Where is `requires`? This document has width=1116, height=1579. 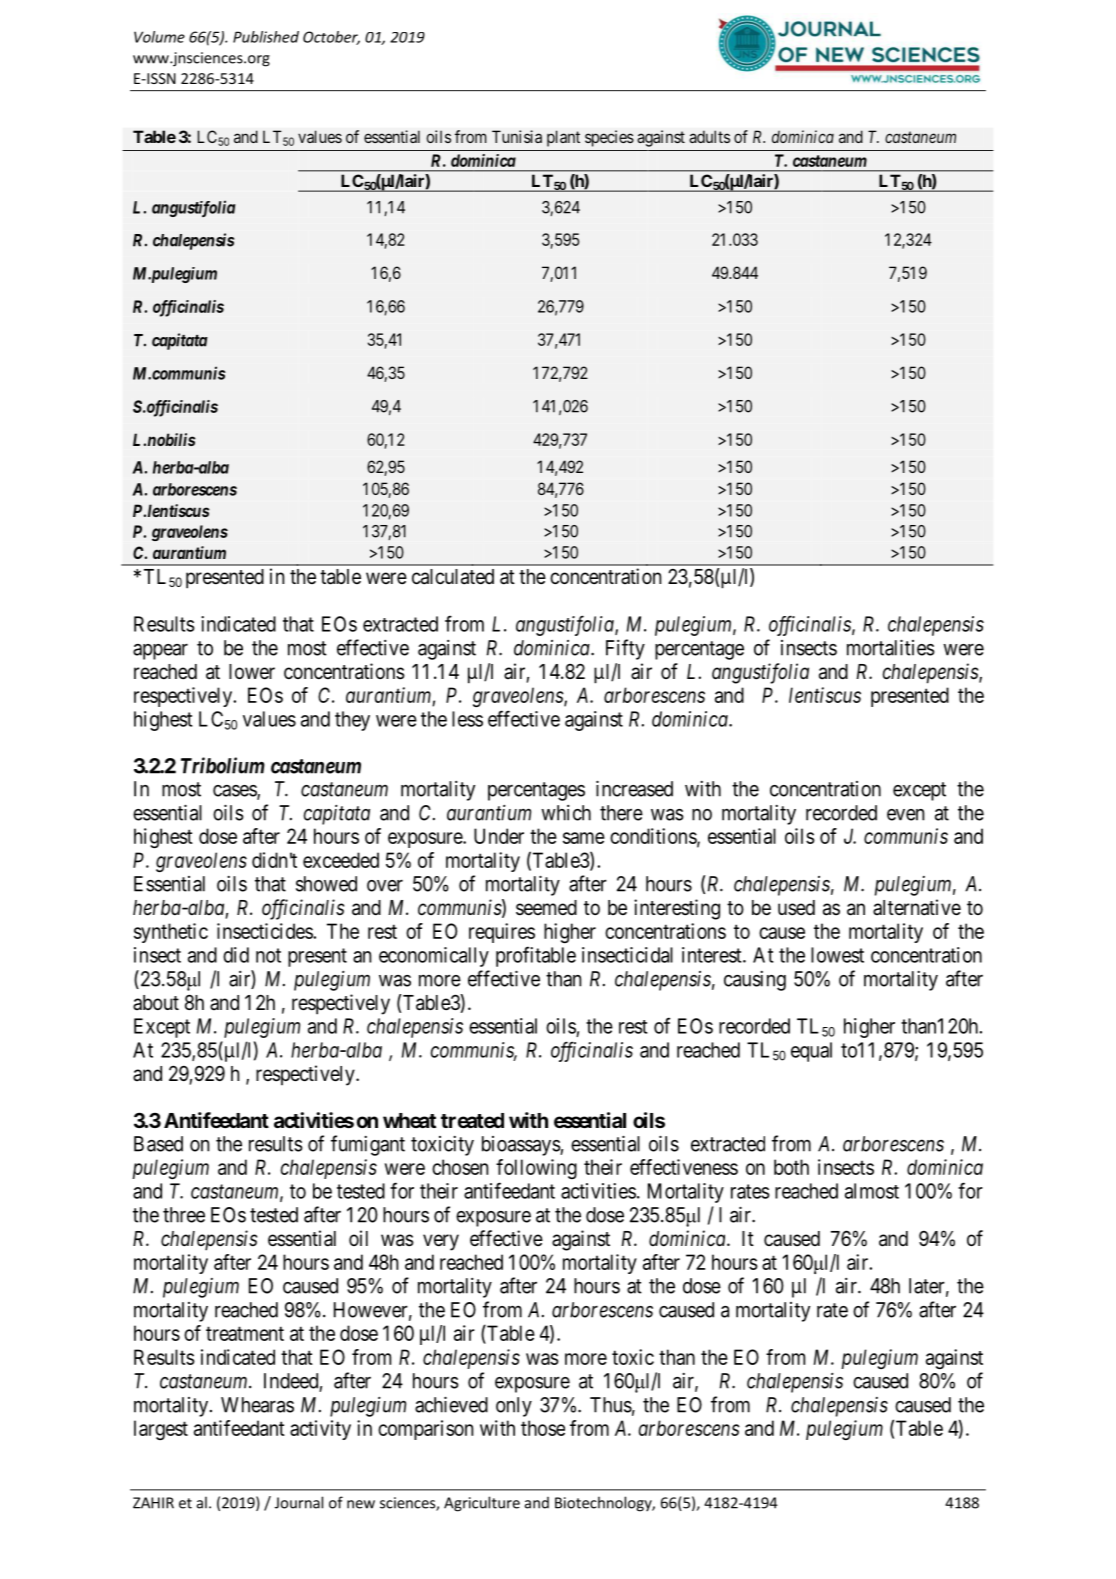
requires is located at coordinates (502, 933).
